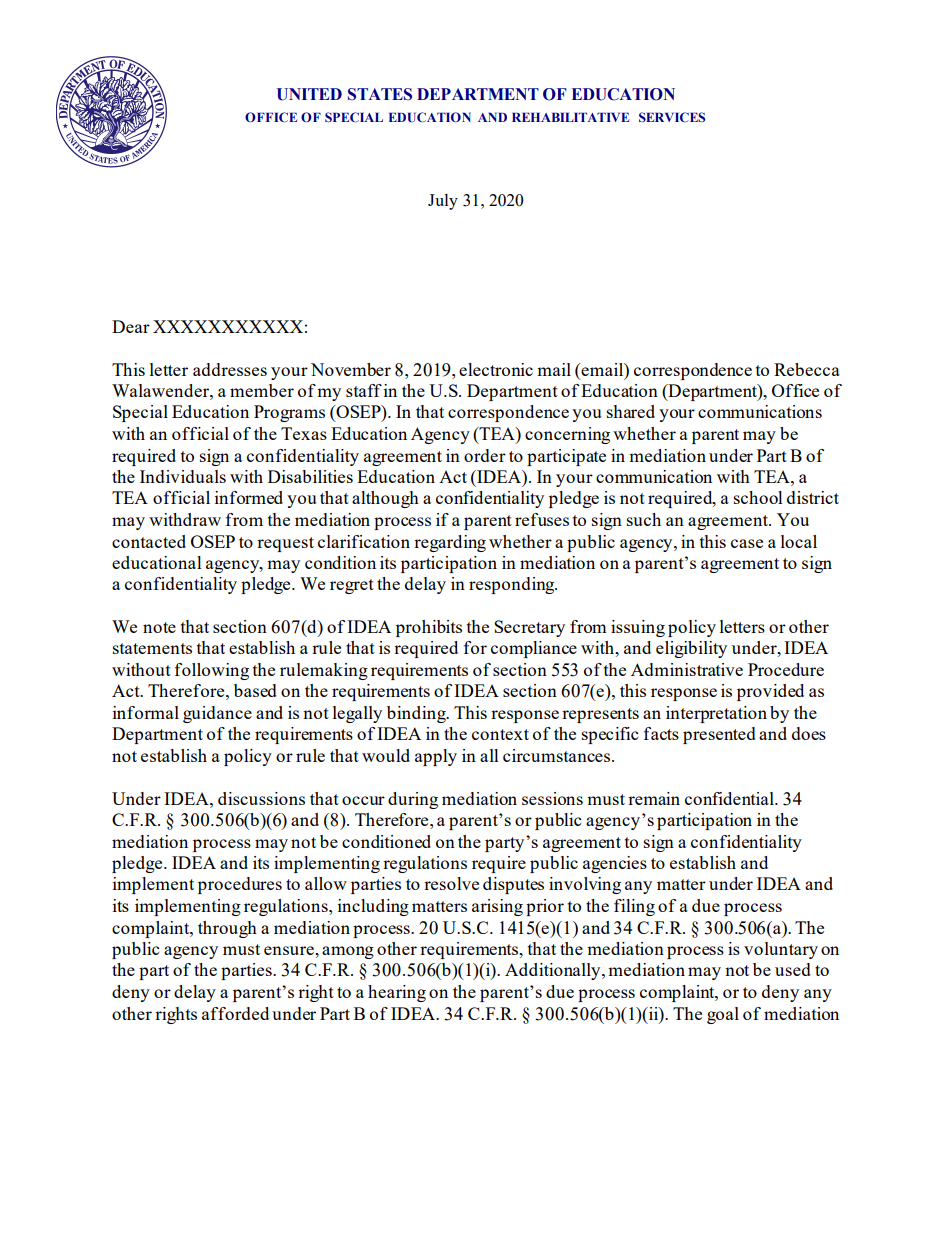 Image resolution: width=952 pixels, height=1233 pixels. Describe the element at coordinates (309, 94) in the document. I see `UNITED` at that location.
